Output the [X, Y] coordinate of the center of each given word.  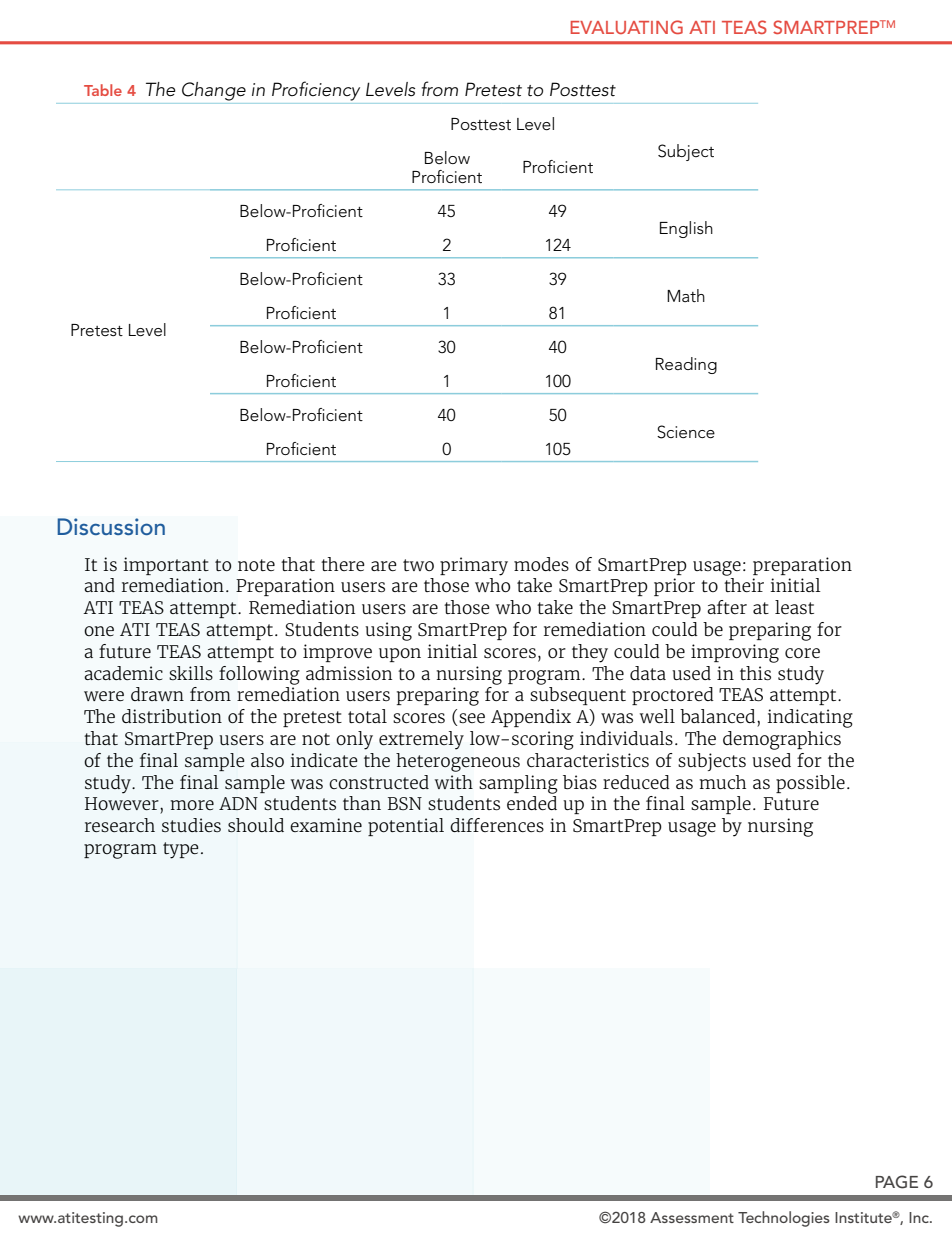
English [686, 229]
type [181, 850]
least [794, 607]
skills [191, 673]
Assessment [692, 1217]
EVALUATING [627, 27]
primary [474, 566]
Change [214, 91]
